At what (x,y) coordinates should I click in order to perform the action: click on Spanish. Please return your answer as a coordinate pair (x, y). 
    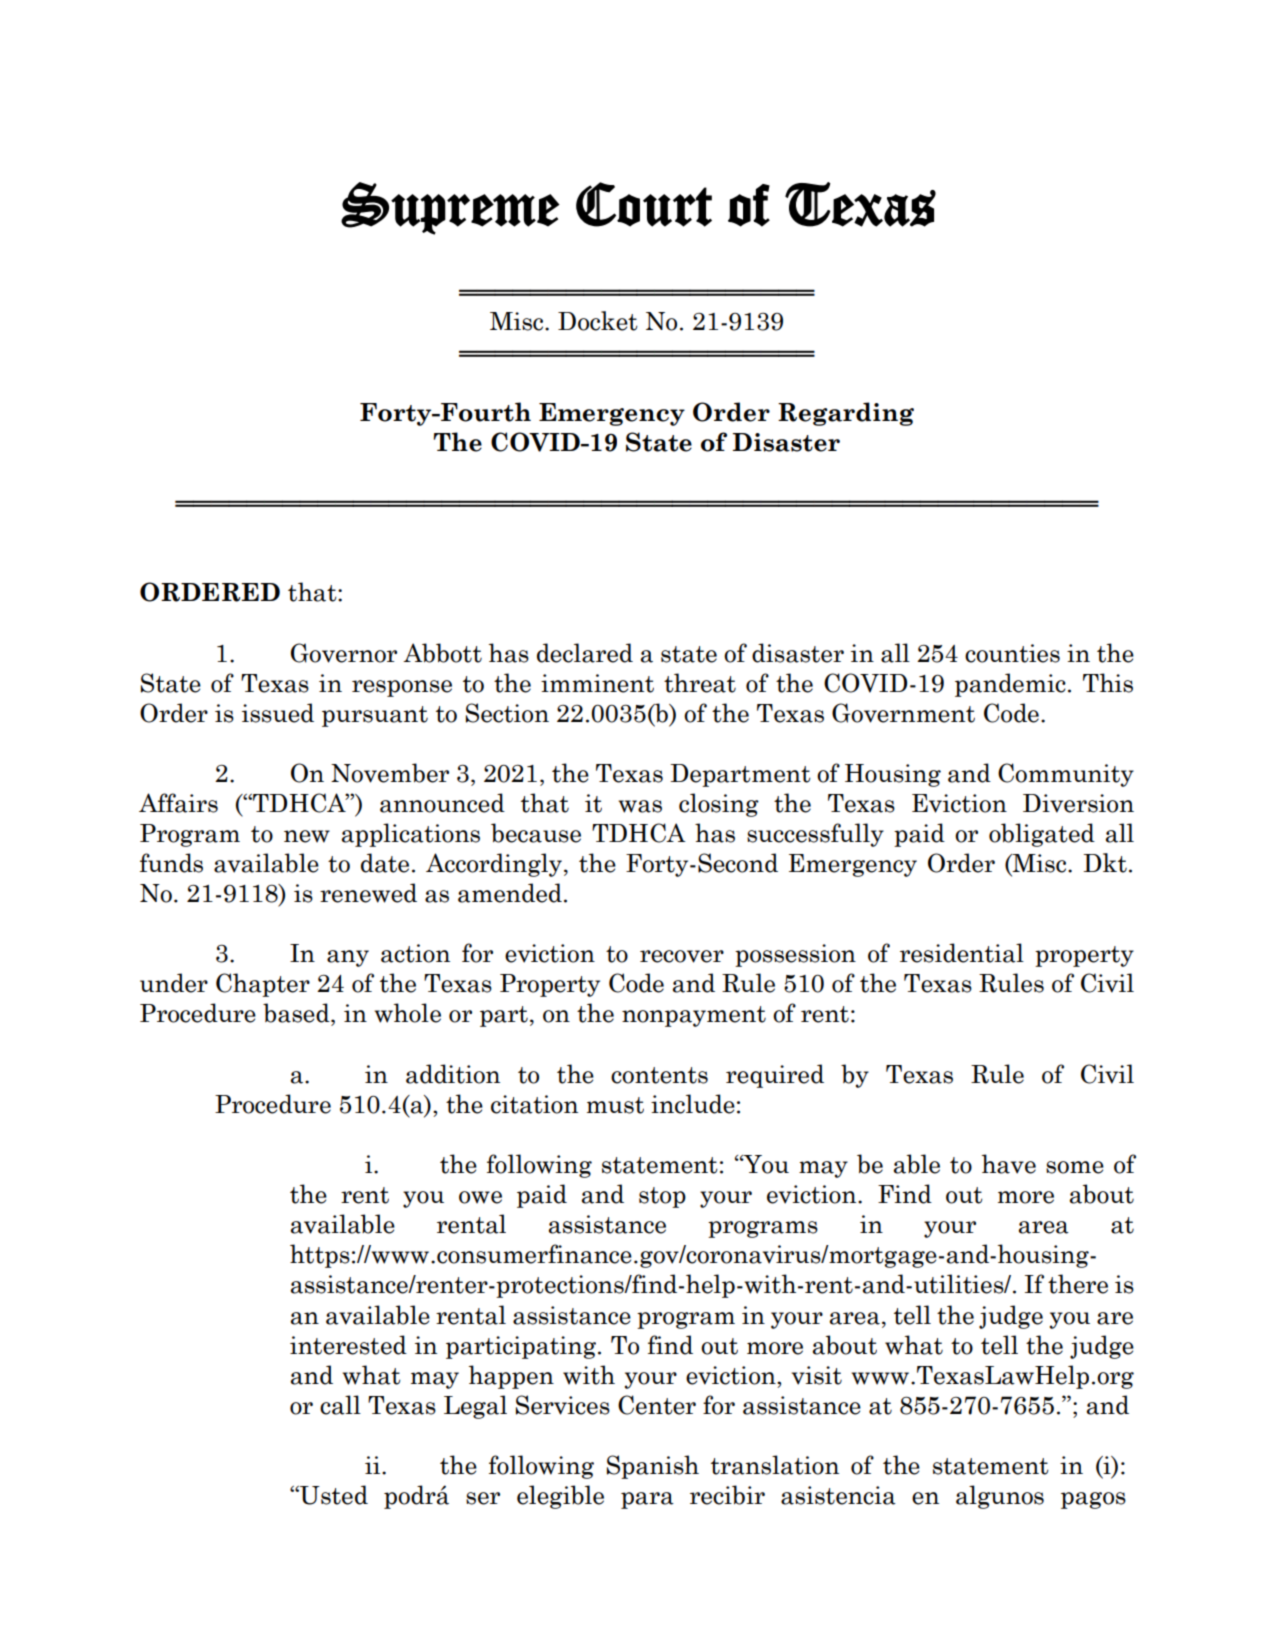
    Looking at the image, I should click on (653, 1467).
